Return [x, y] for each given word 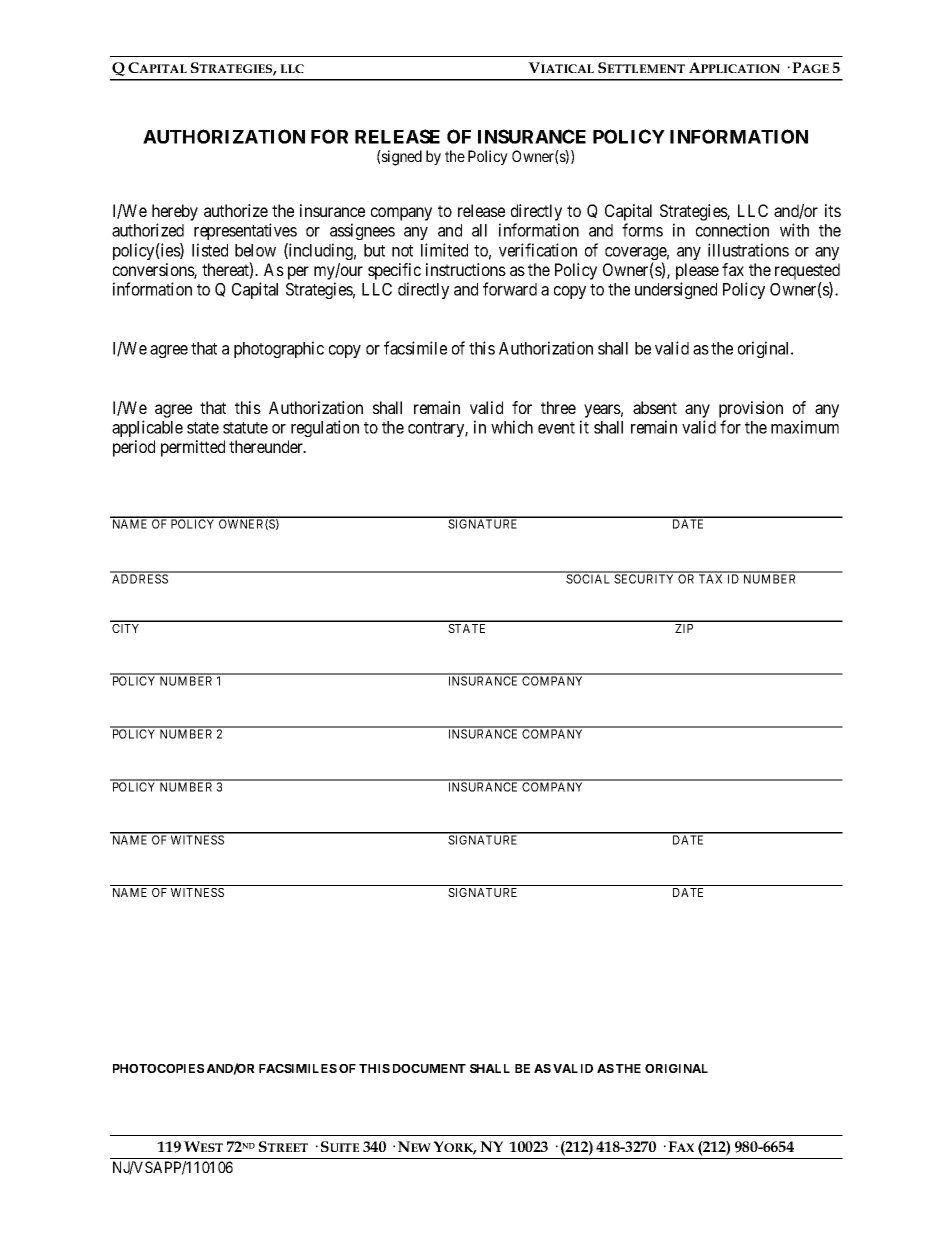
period [134, 448]
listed [210, 250]
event [556, 428]
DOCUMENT [429, 1068]
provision [751, 409]
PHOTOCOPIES [158, 1068]
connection [732, 230]
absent [655, 407]
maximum [805, 427]
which [512, 427]
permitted [193, 448]
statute [245, 428]
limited [444, 250]
